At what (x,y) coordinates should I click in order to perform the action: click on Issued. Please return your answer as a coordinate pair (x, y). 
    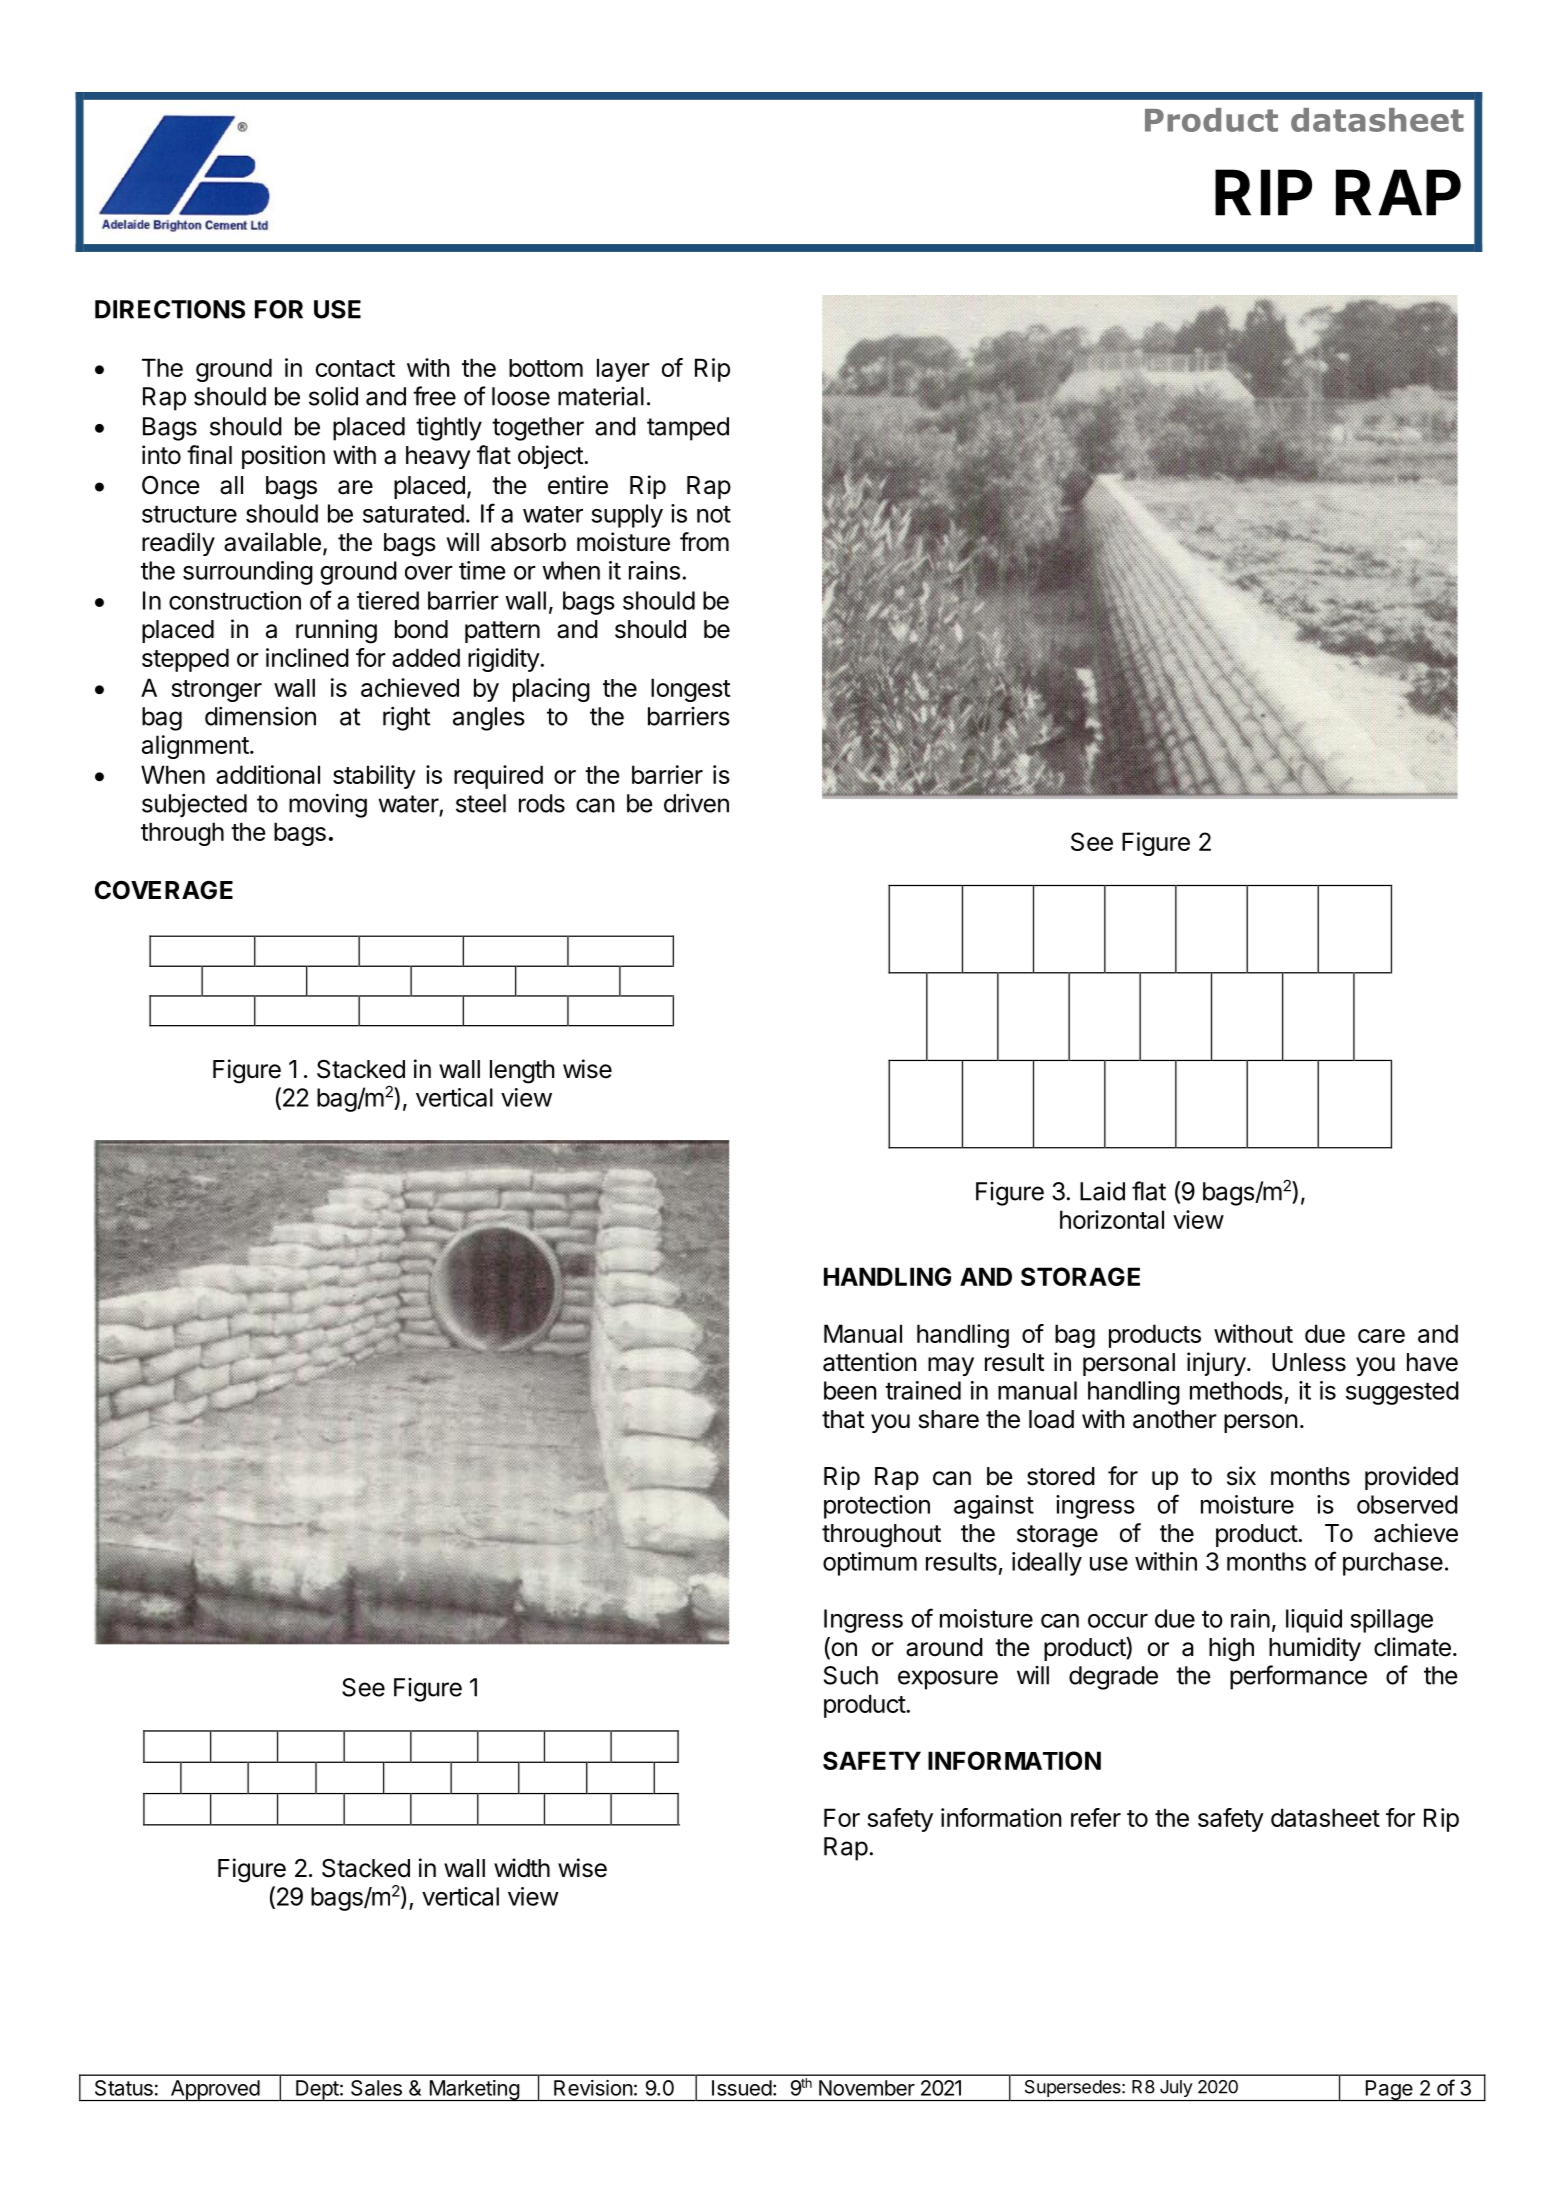
    Looking at the image, I should click on (742, 2088).
